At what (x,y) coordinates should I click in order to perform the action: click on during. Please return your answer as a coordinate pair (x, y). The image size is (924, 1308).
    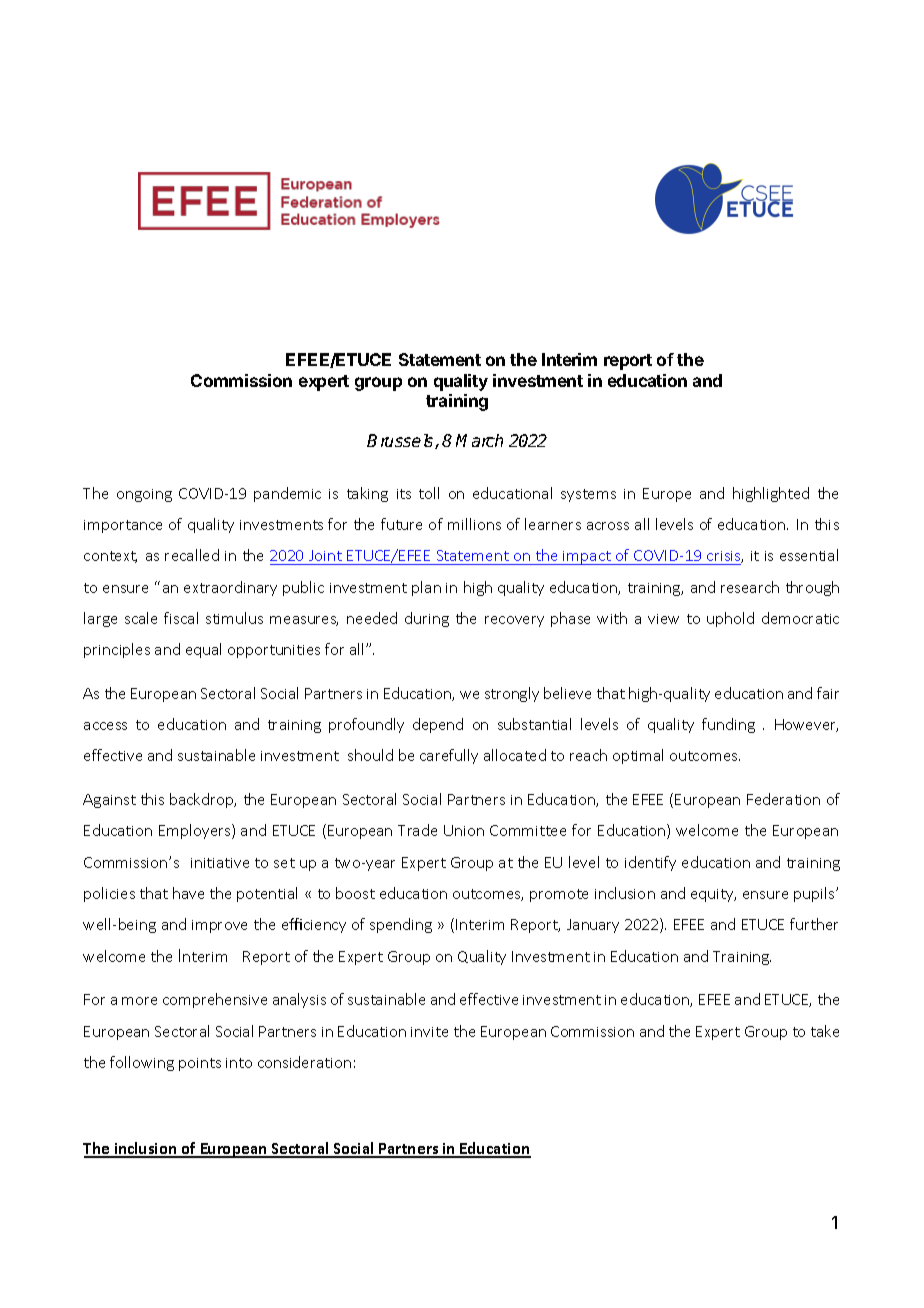
    Looking at the image, I should click on (427, 619).
